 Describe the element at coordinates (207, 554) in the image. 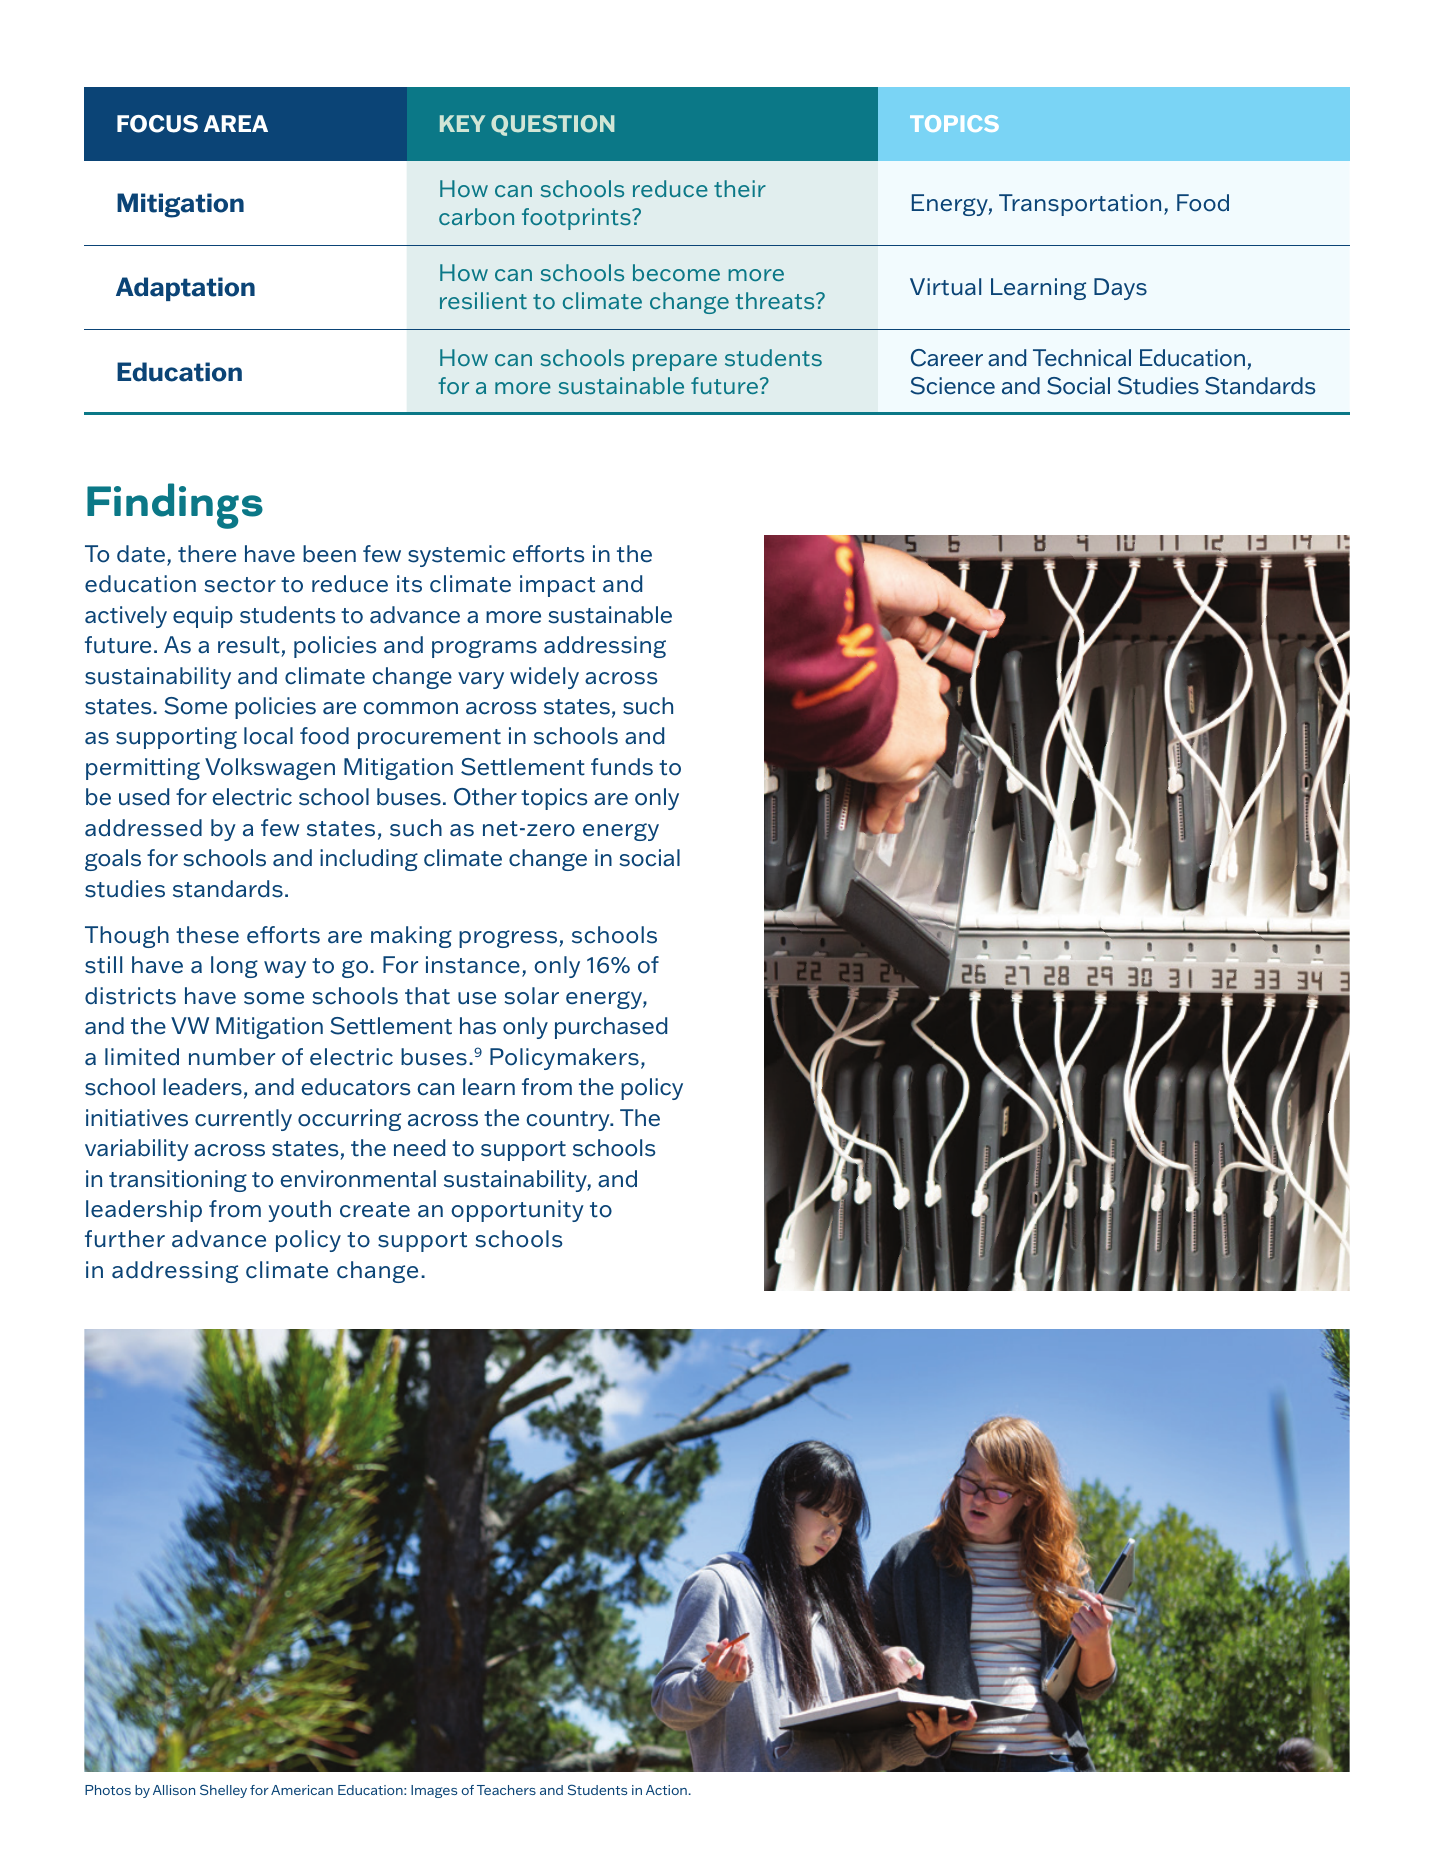

I see `there` at that location.
